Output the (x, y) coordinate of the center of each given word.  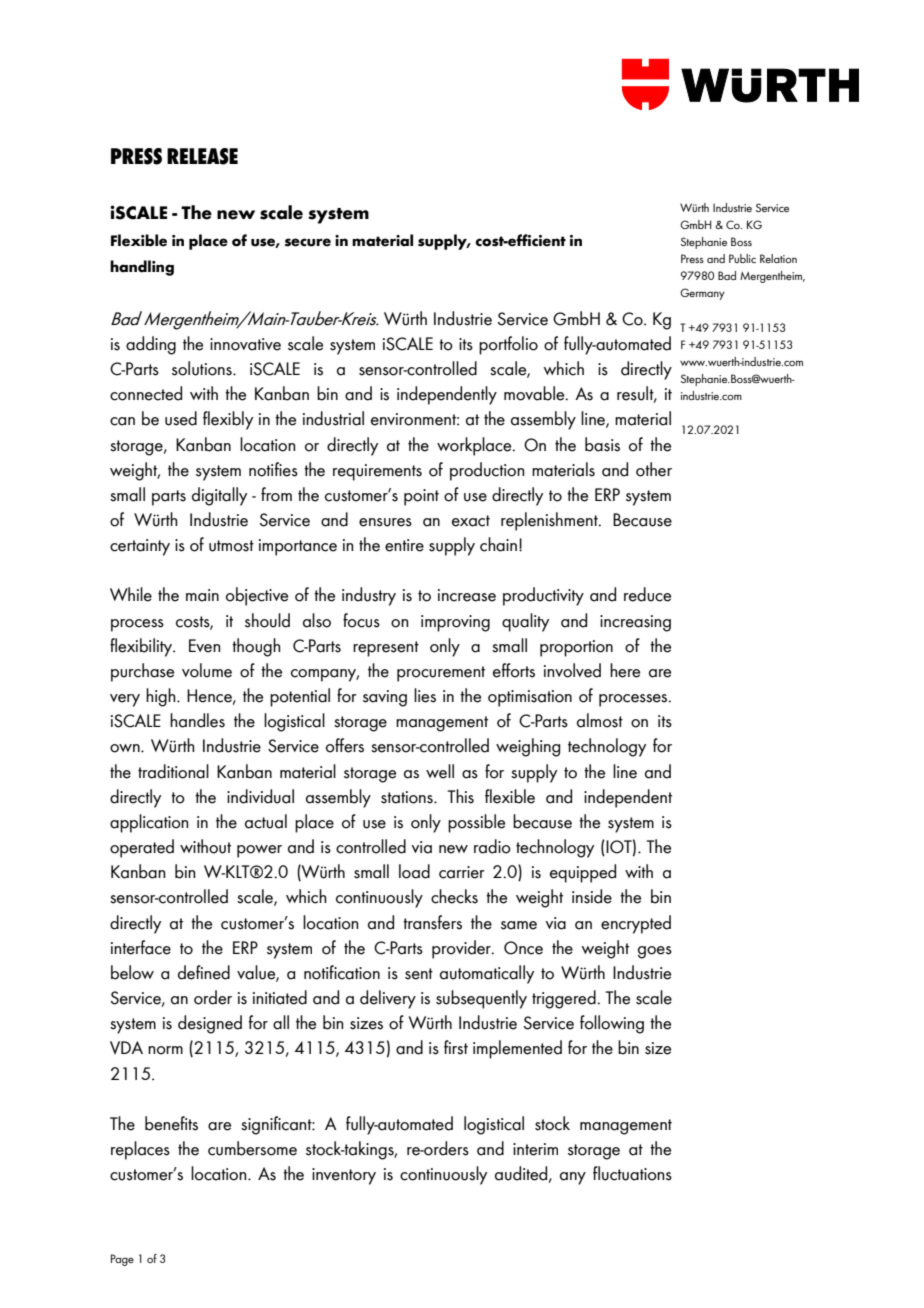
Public (742, 258)
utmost (231, 546)
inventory (344, 1176)
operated (142, 848)
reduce (647, 594)
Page (122, 1260)
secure (308, 242)
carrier (462, 872)
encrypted (636, 924)
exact (471, 521)
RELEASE (202, 156)
